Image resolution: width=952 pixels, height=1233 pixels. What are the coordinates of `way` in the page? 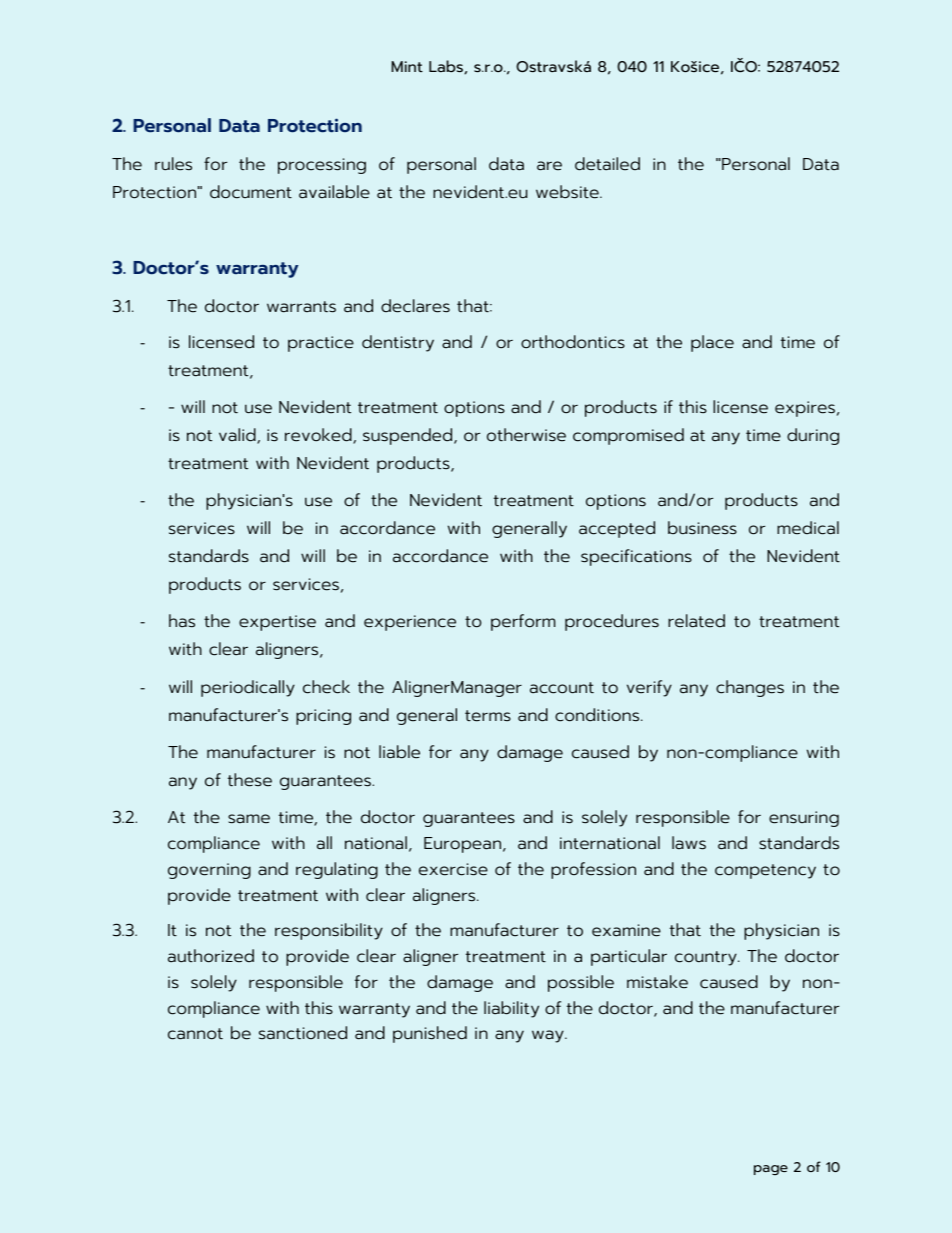 It's located at (549, 1036).
